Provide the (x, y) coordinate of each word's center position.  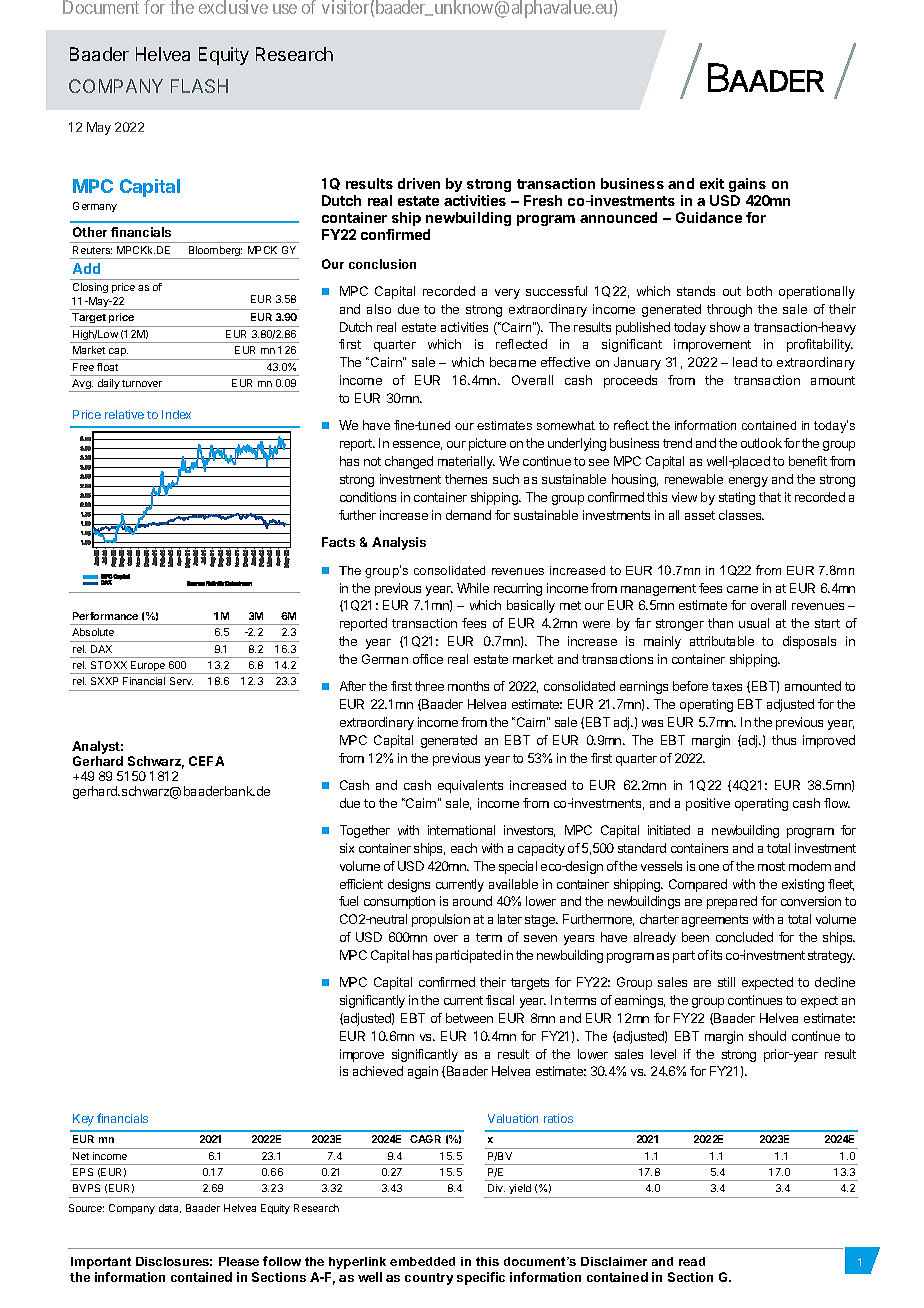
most (771, 866)
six (347, 848)
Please (239, 1261)
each (464, 848)
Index (176, 414)
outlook (761, 443)
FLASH (199, 86)
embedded (422, 1261)
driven (419, 183)
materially (466, 462)
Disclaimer (614, 1261)
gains (747, 185)
